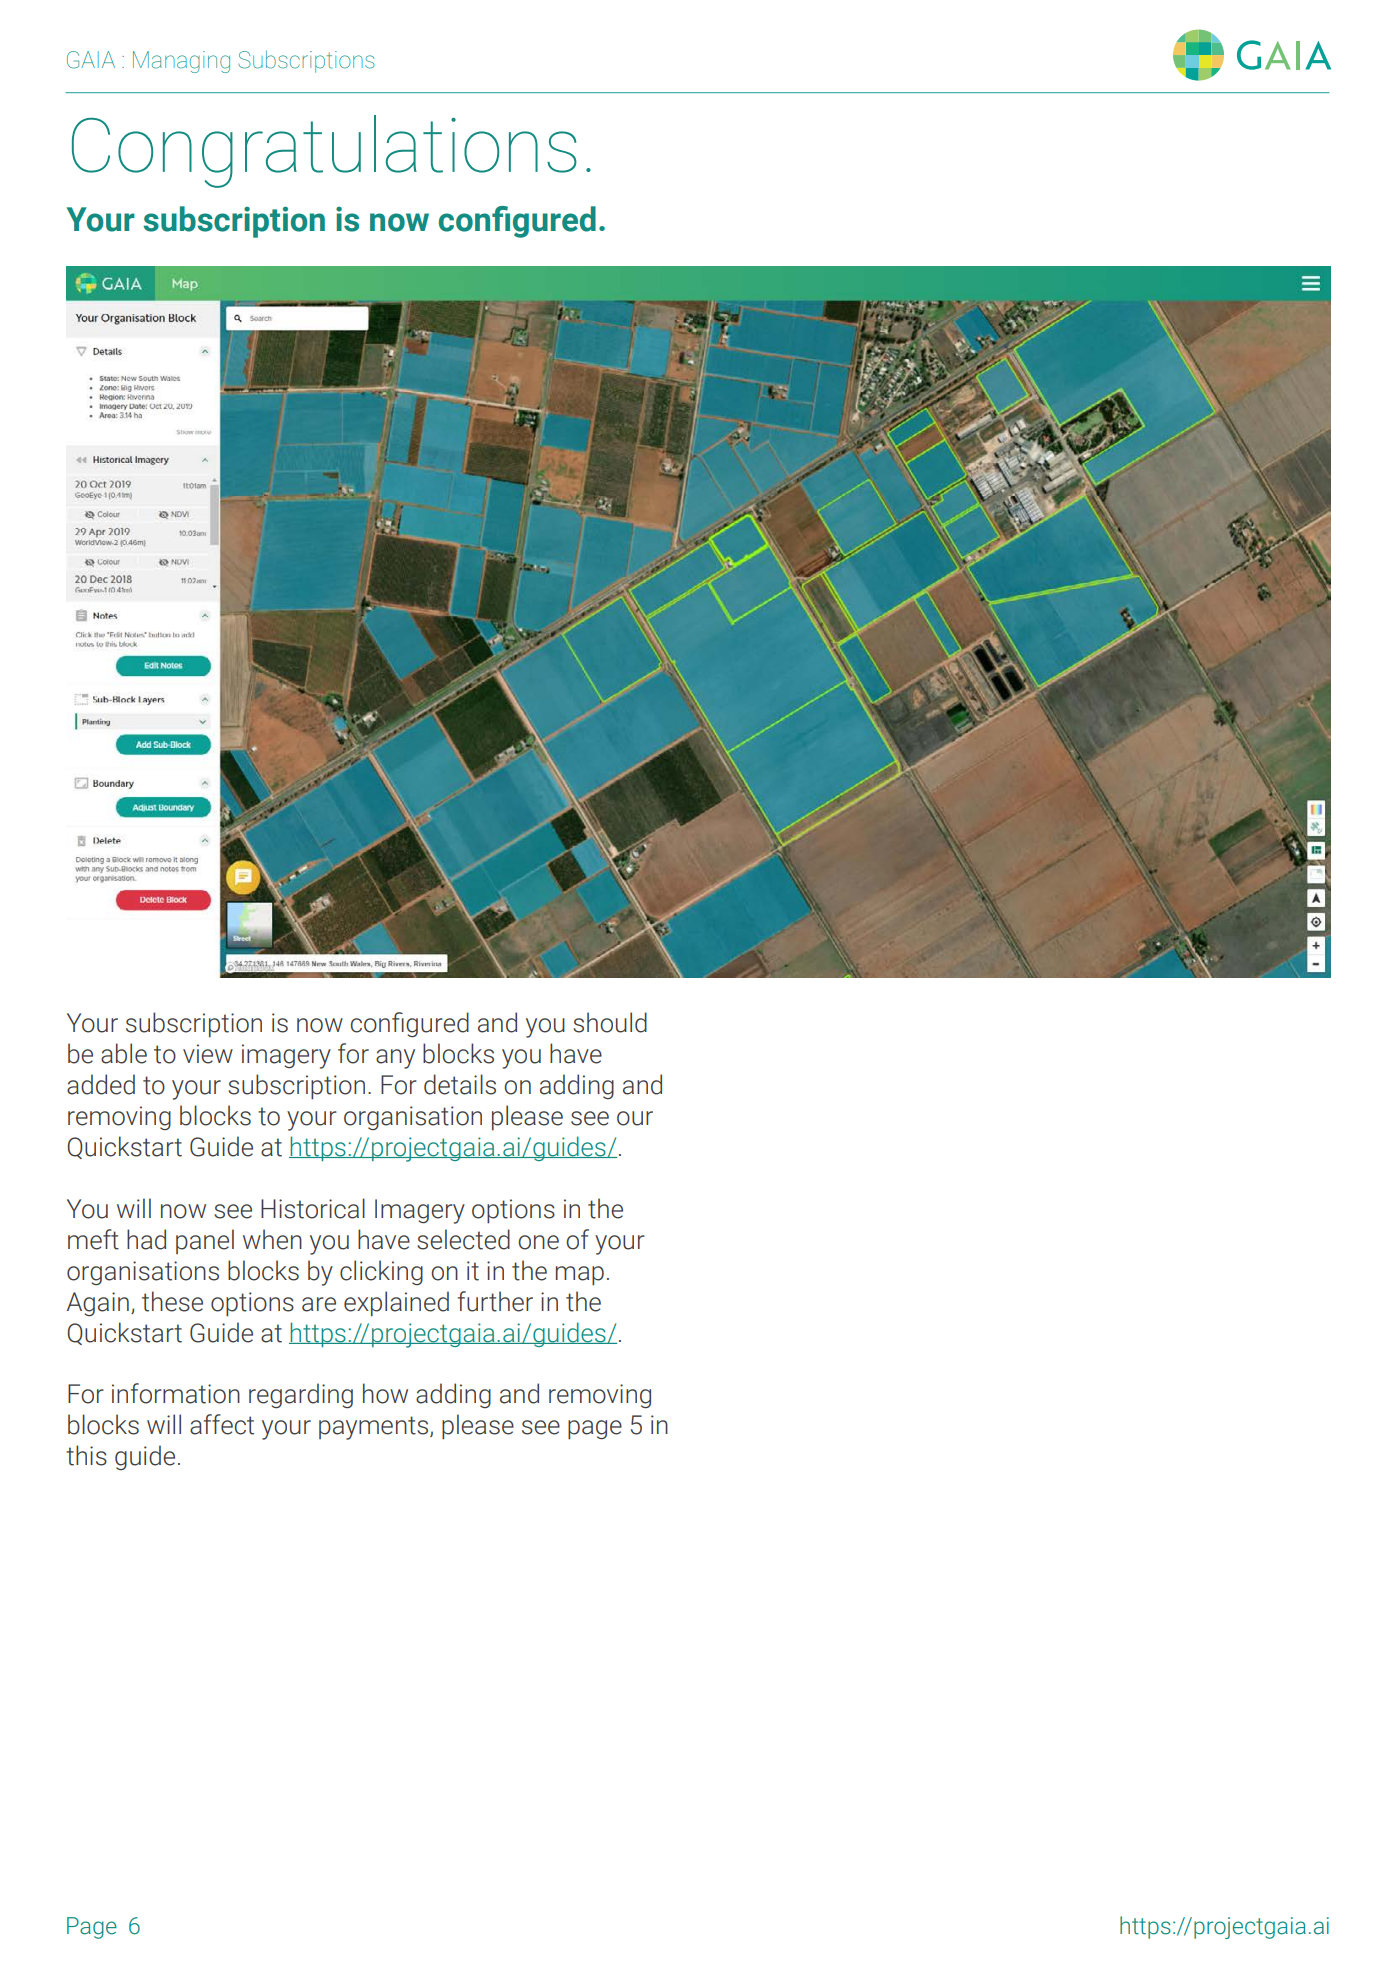 This screenshot has height=1976, width=1397. I want to click on should, so click(610, 1022).
